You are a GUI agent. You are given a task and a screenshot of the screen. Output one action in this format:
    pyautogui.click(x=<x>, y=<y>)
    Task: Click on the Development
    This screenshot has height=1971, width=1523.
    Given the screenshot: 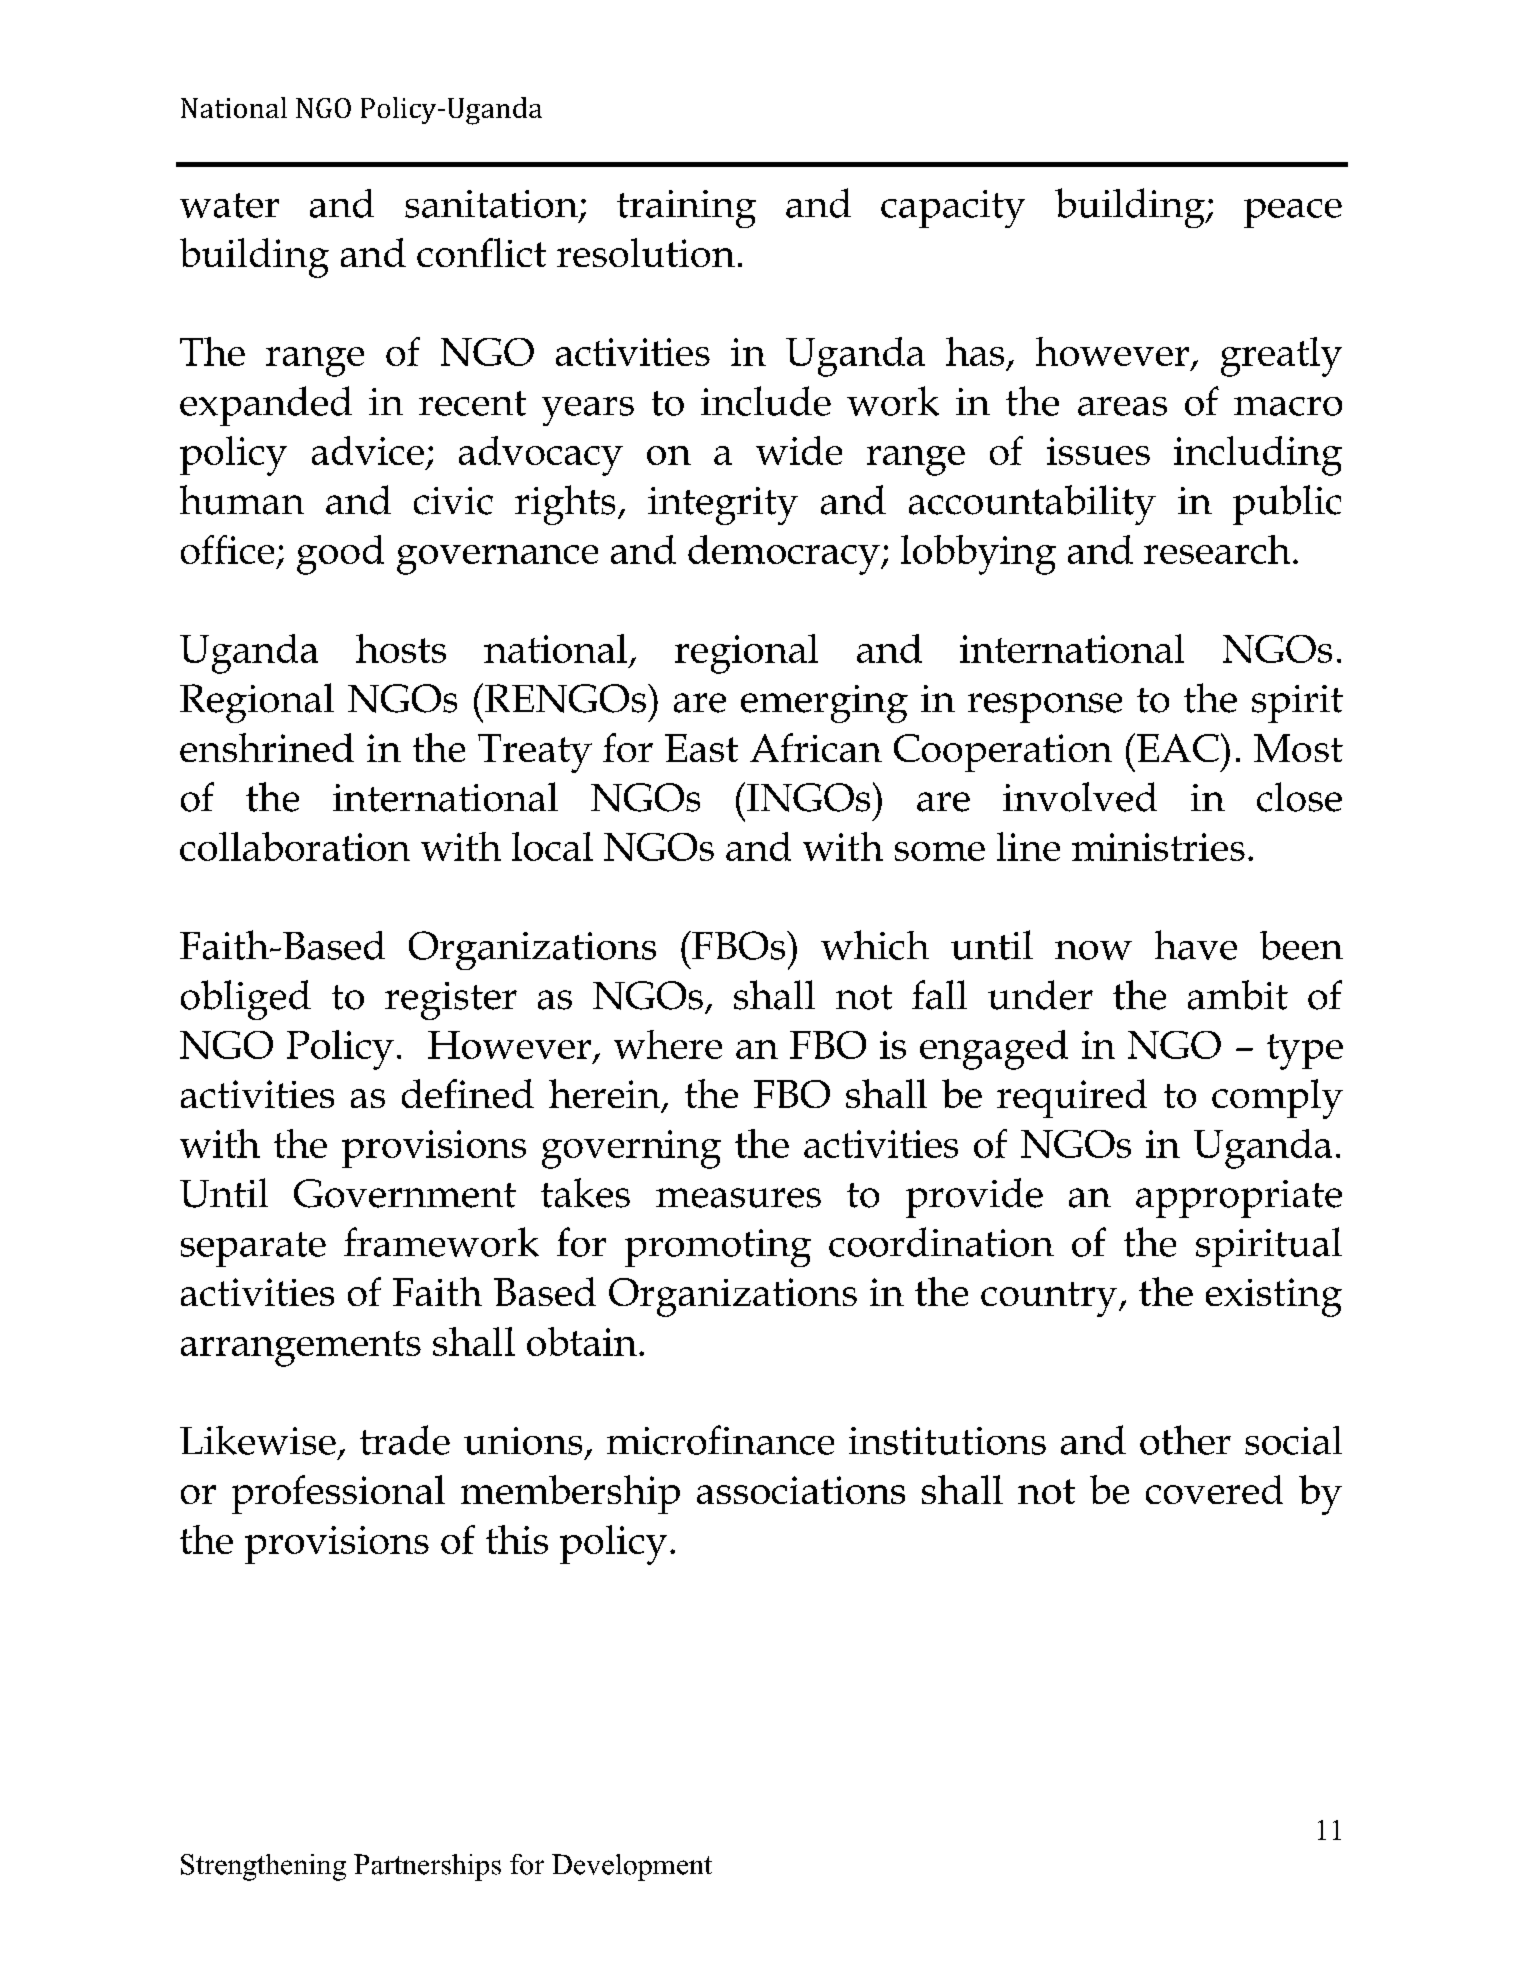 What is the action you would take?
    pyautogui.click(x=632, y=1867)
